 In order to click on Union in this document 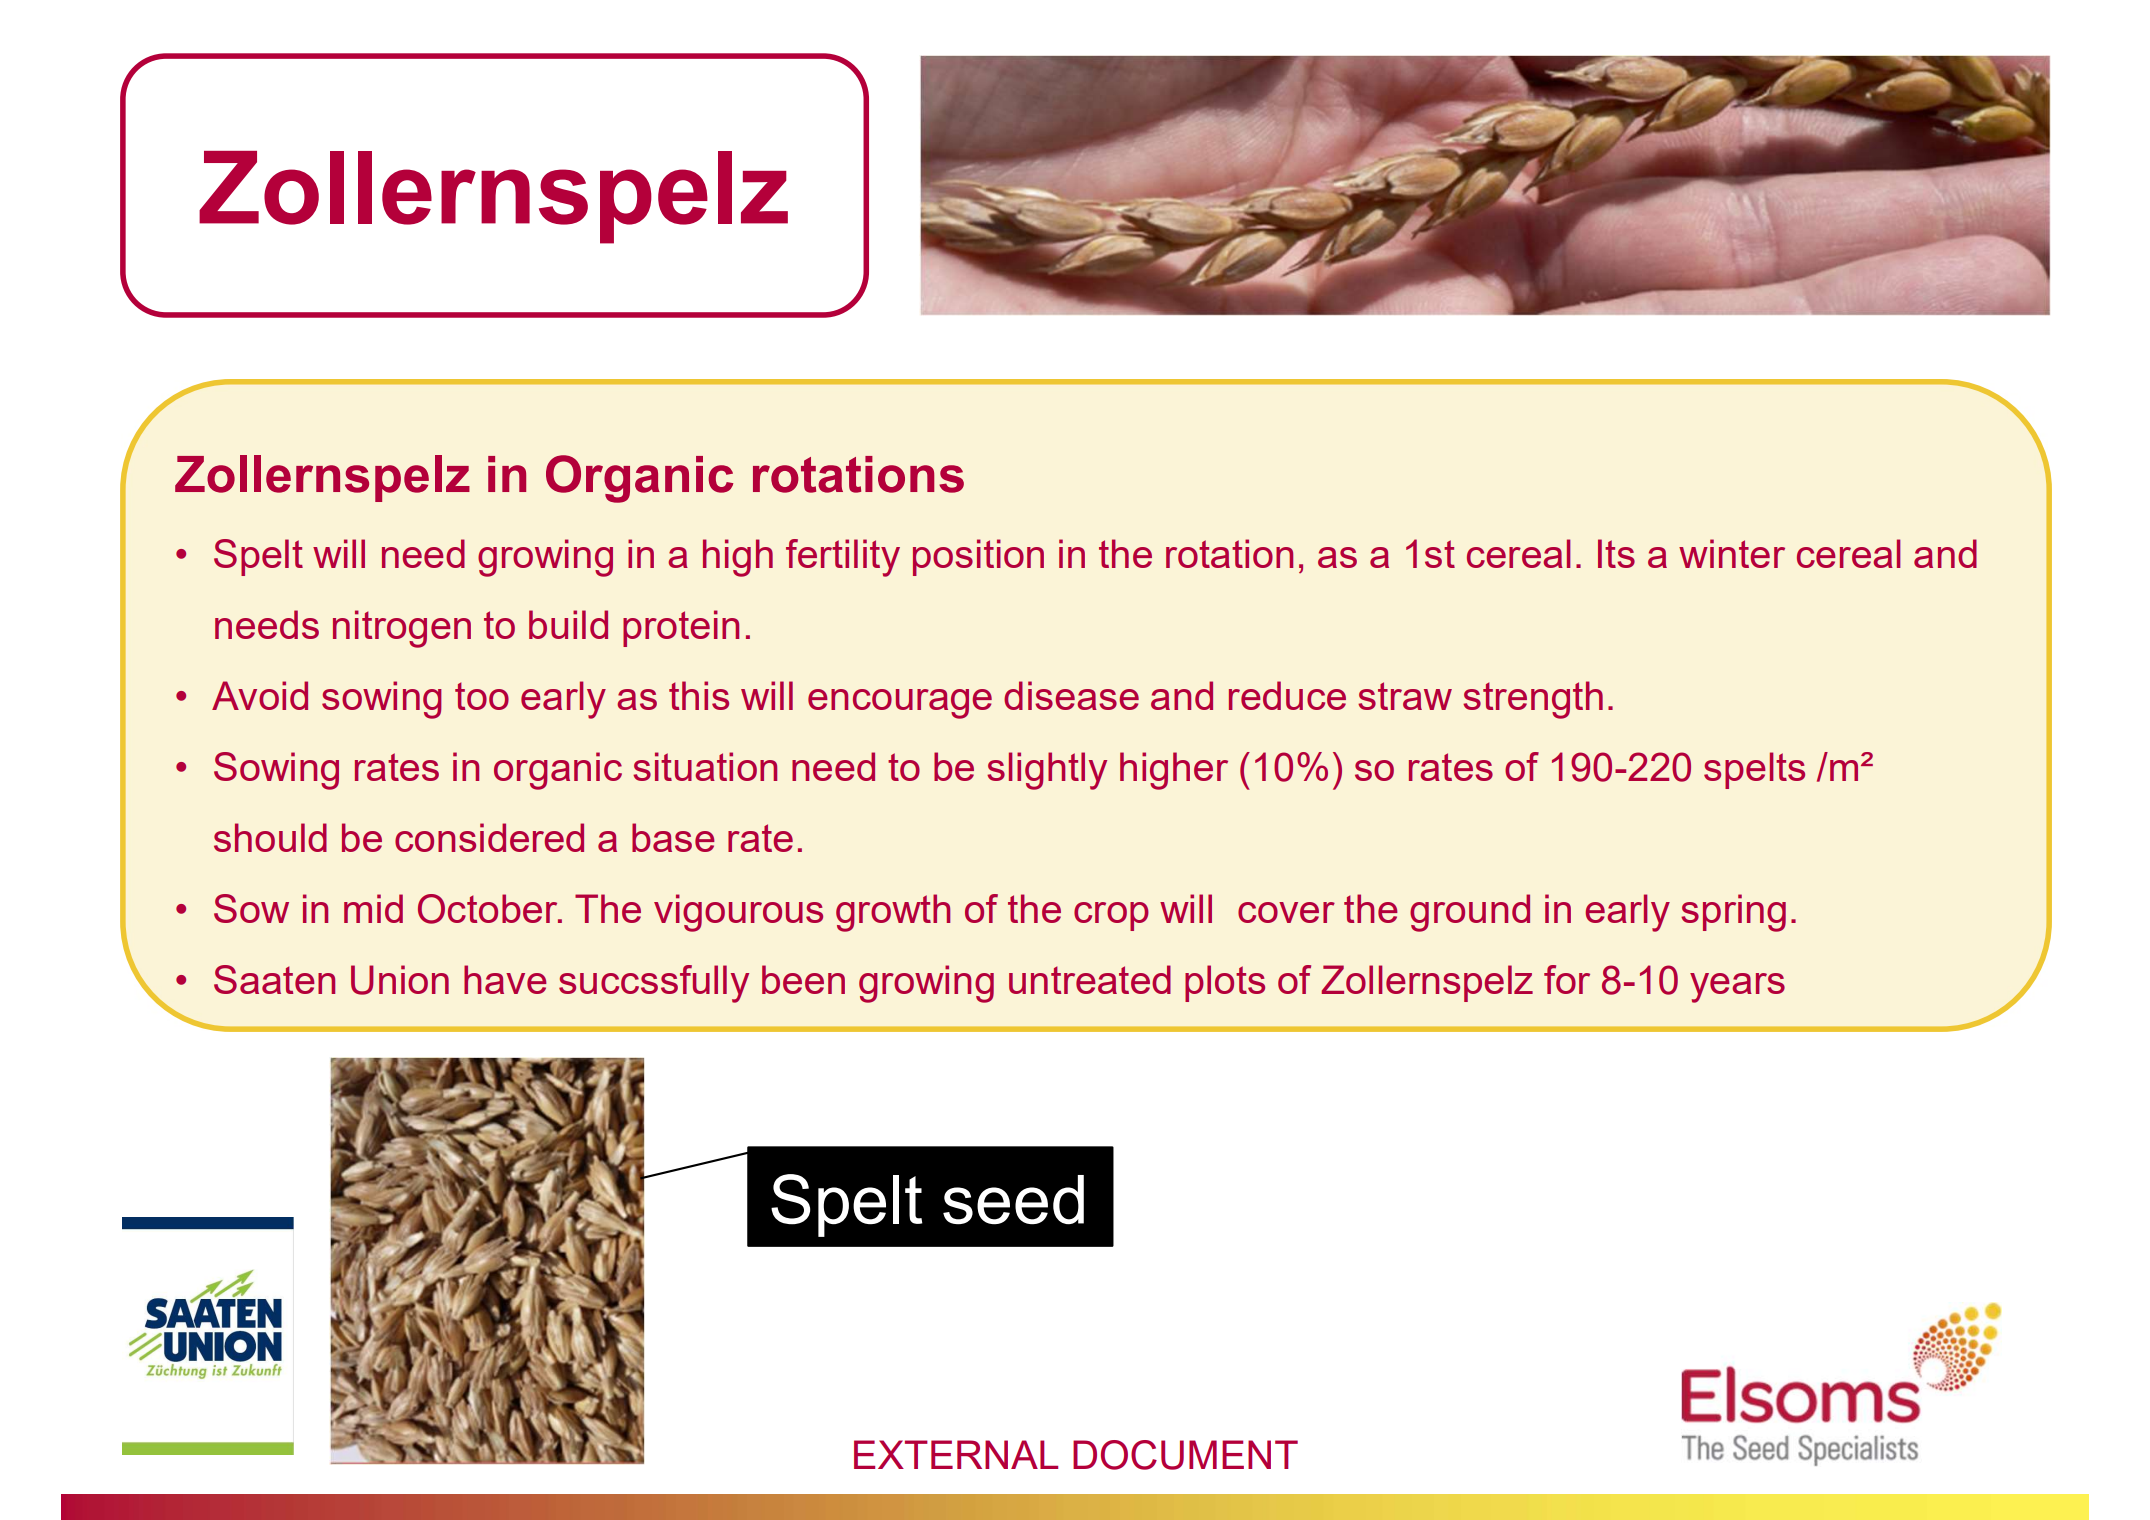, I will do `click(400, 980)`.
